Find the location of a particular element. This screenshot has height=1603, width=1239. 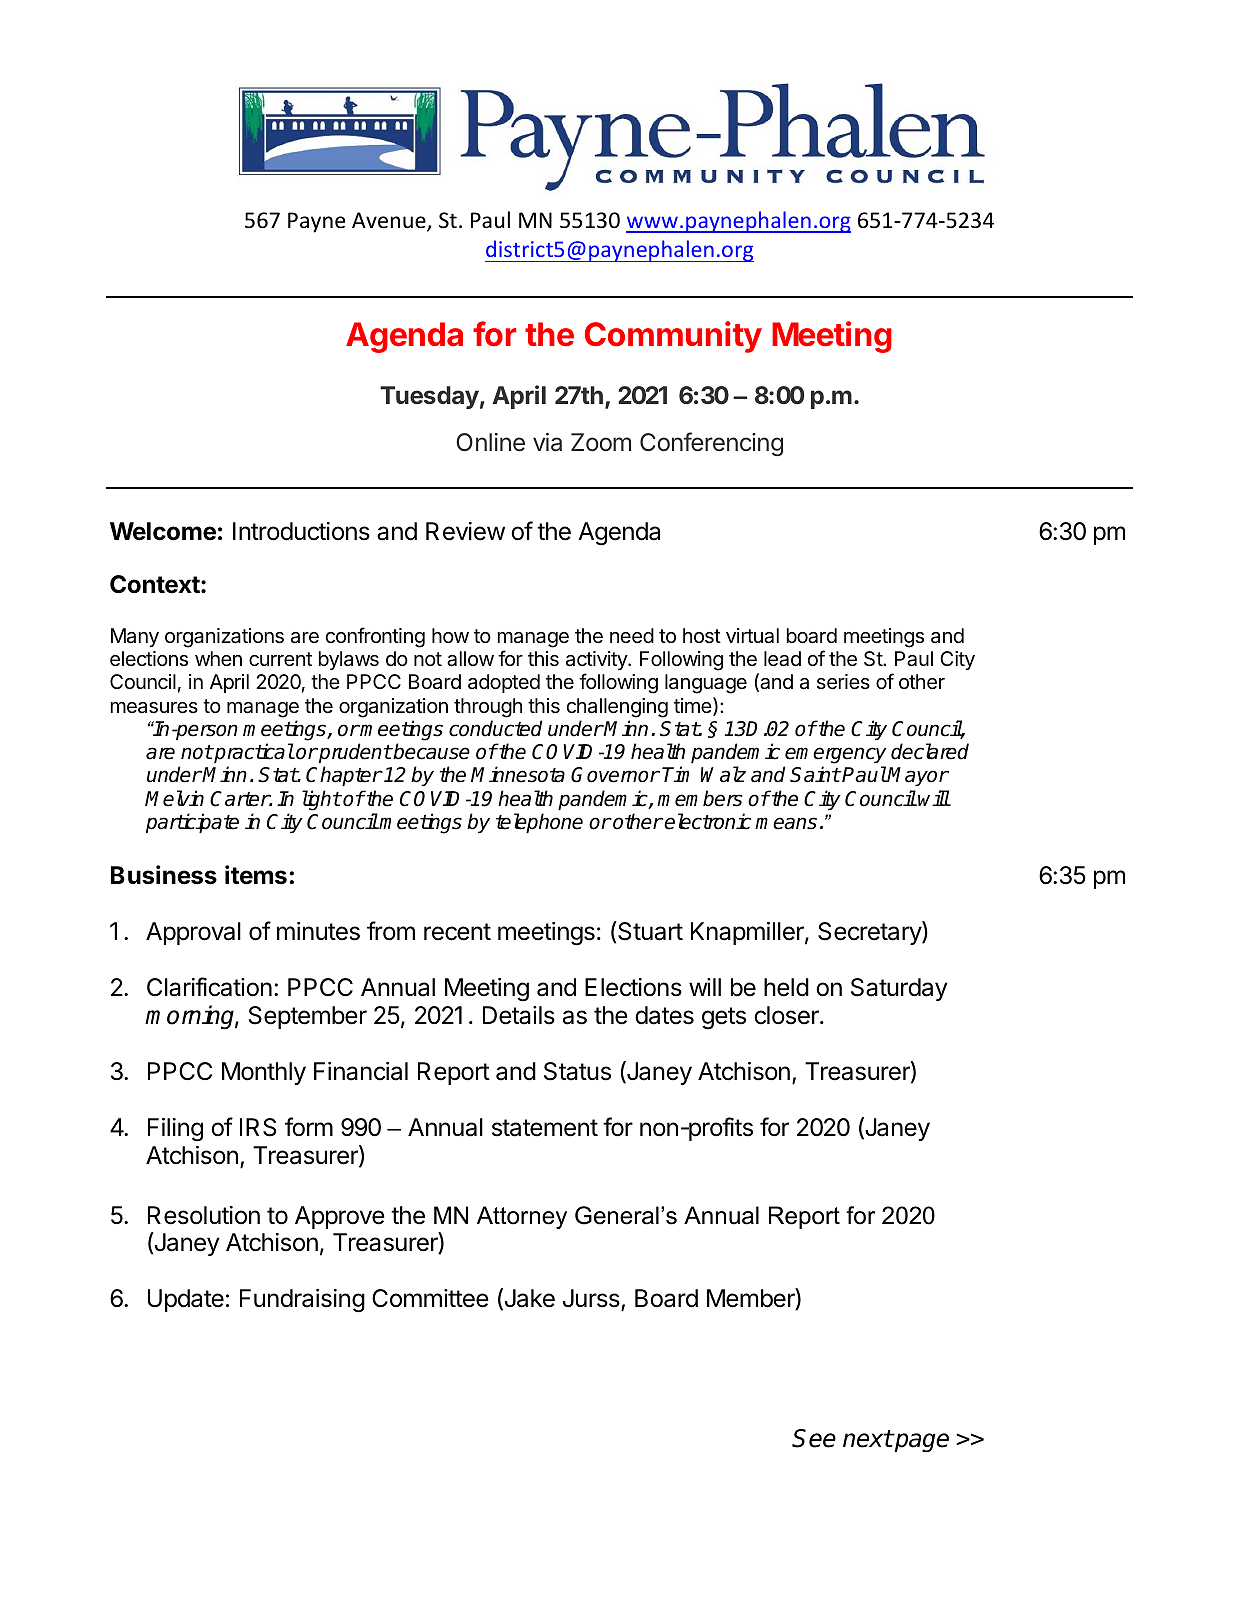

Community is located at coordinates (673, 337).
